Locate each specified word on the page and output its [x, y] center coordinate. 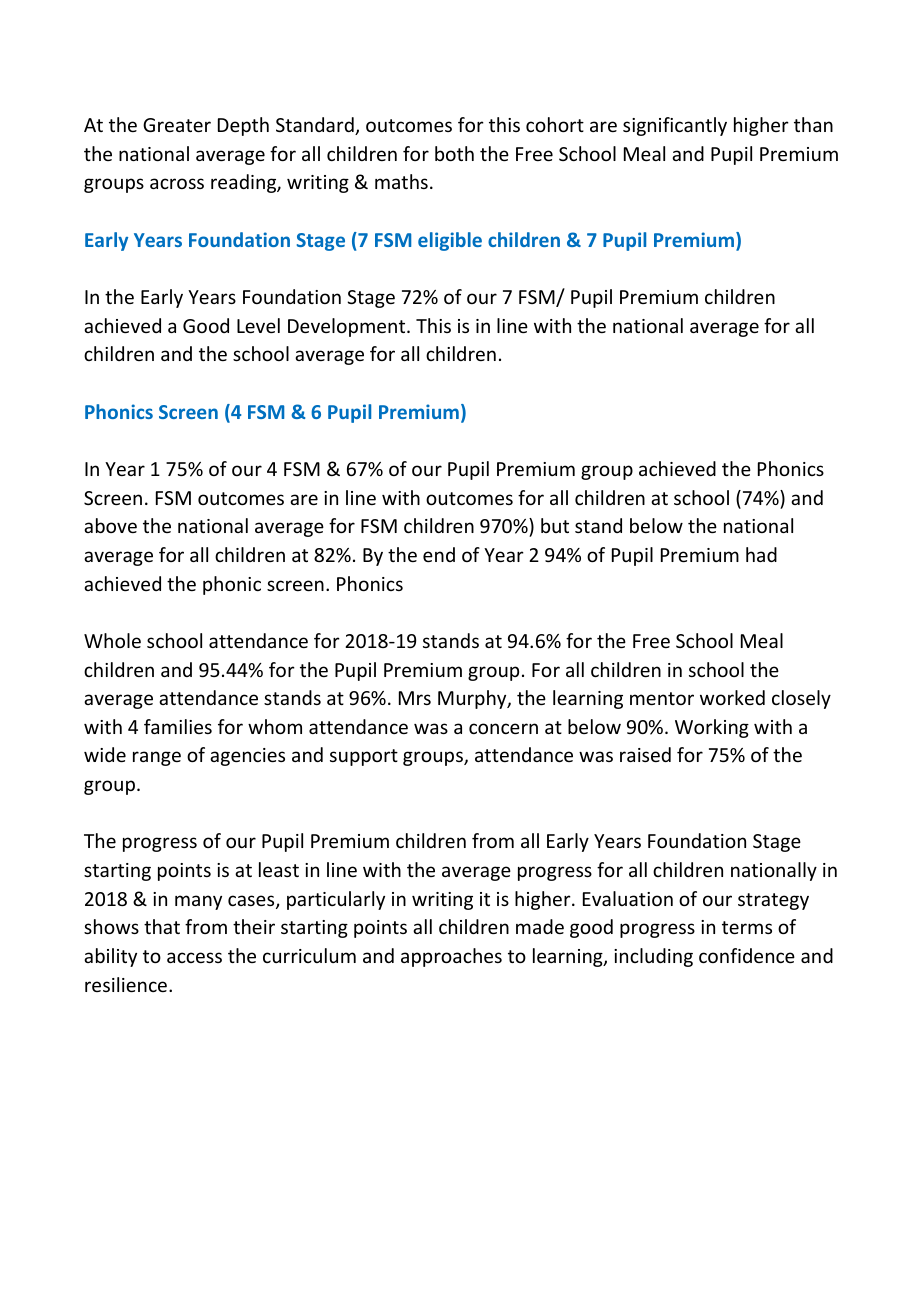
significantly [675, 126]
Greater [177, 125]
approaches [451, 957]
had [761, 554]
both [454, 153]
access [194, 957]
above [110, 525]
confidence [747, 955]
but [555, 525]
